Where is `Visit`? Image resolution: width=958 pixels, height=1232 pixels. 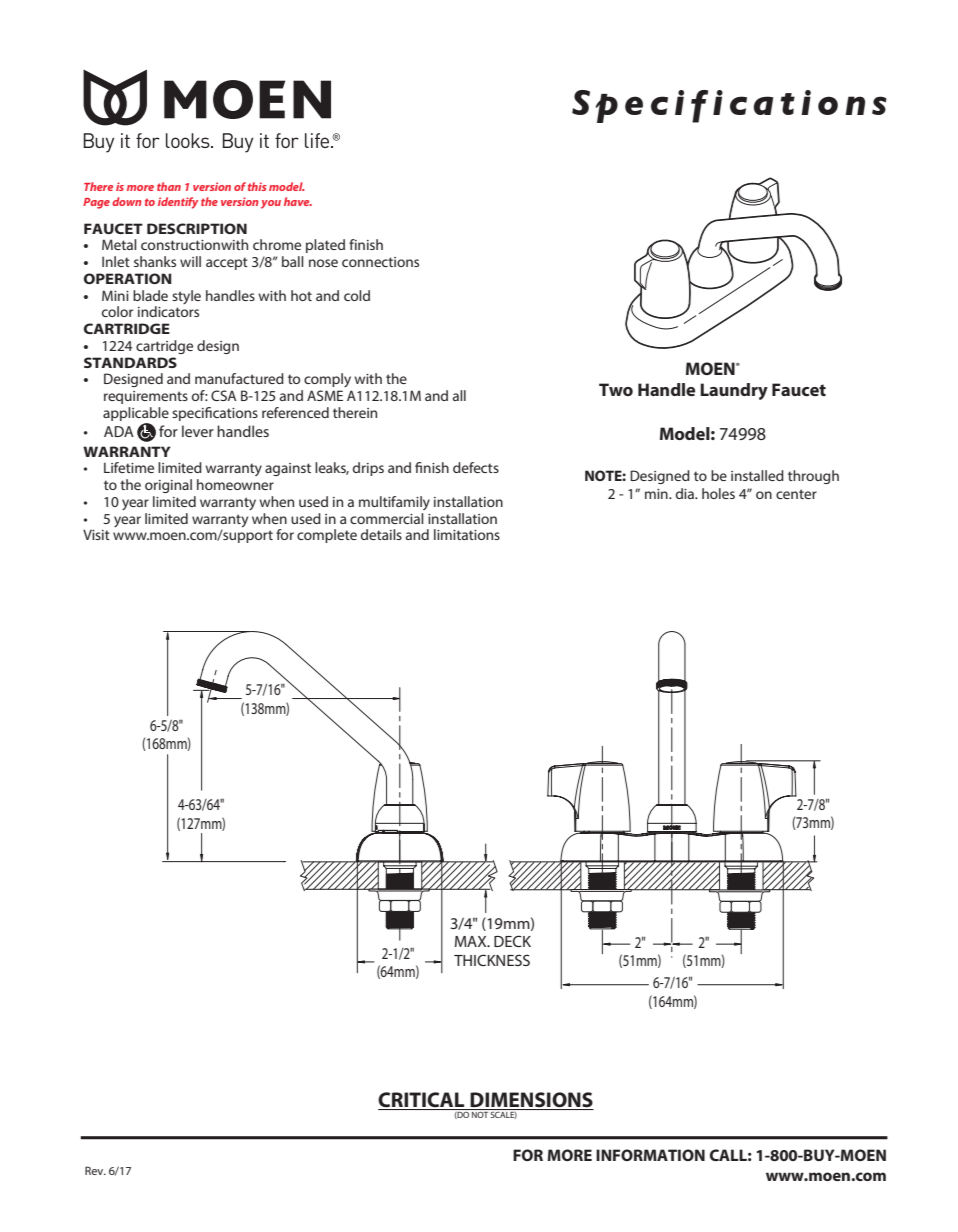
Visit is located at coordinates (96, 534).
